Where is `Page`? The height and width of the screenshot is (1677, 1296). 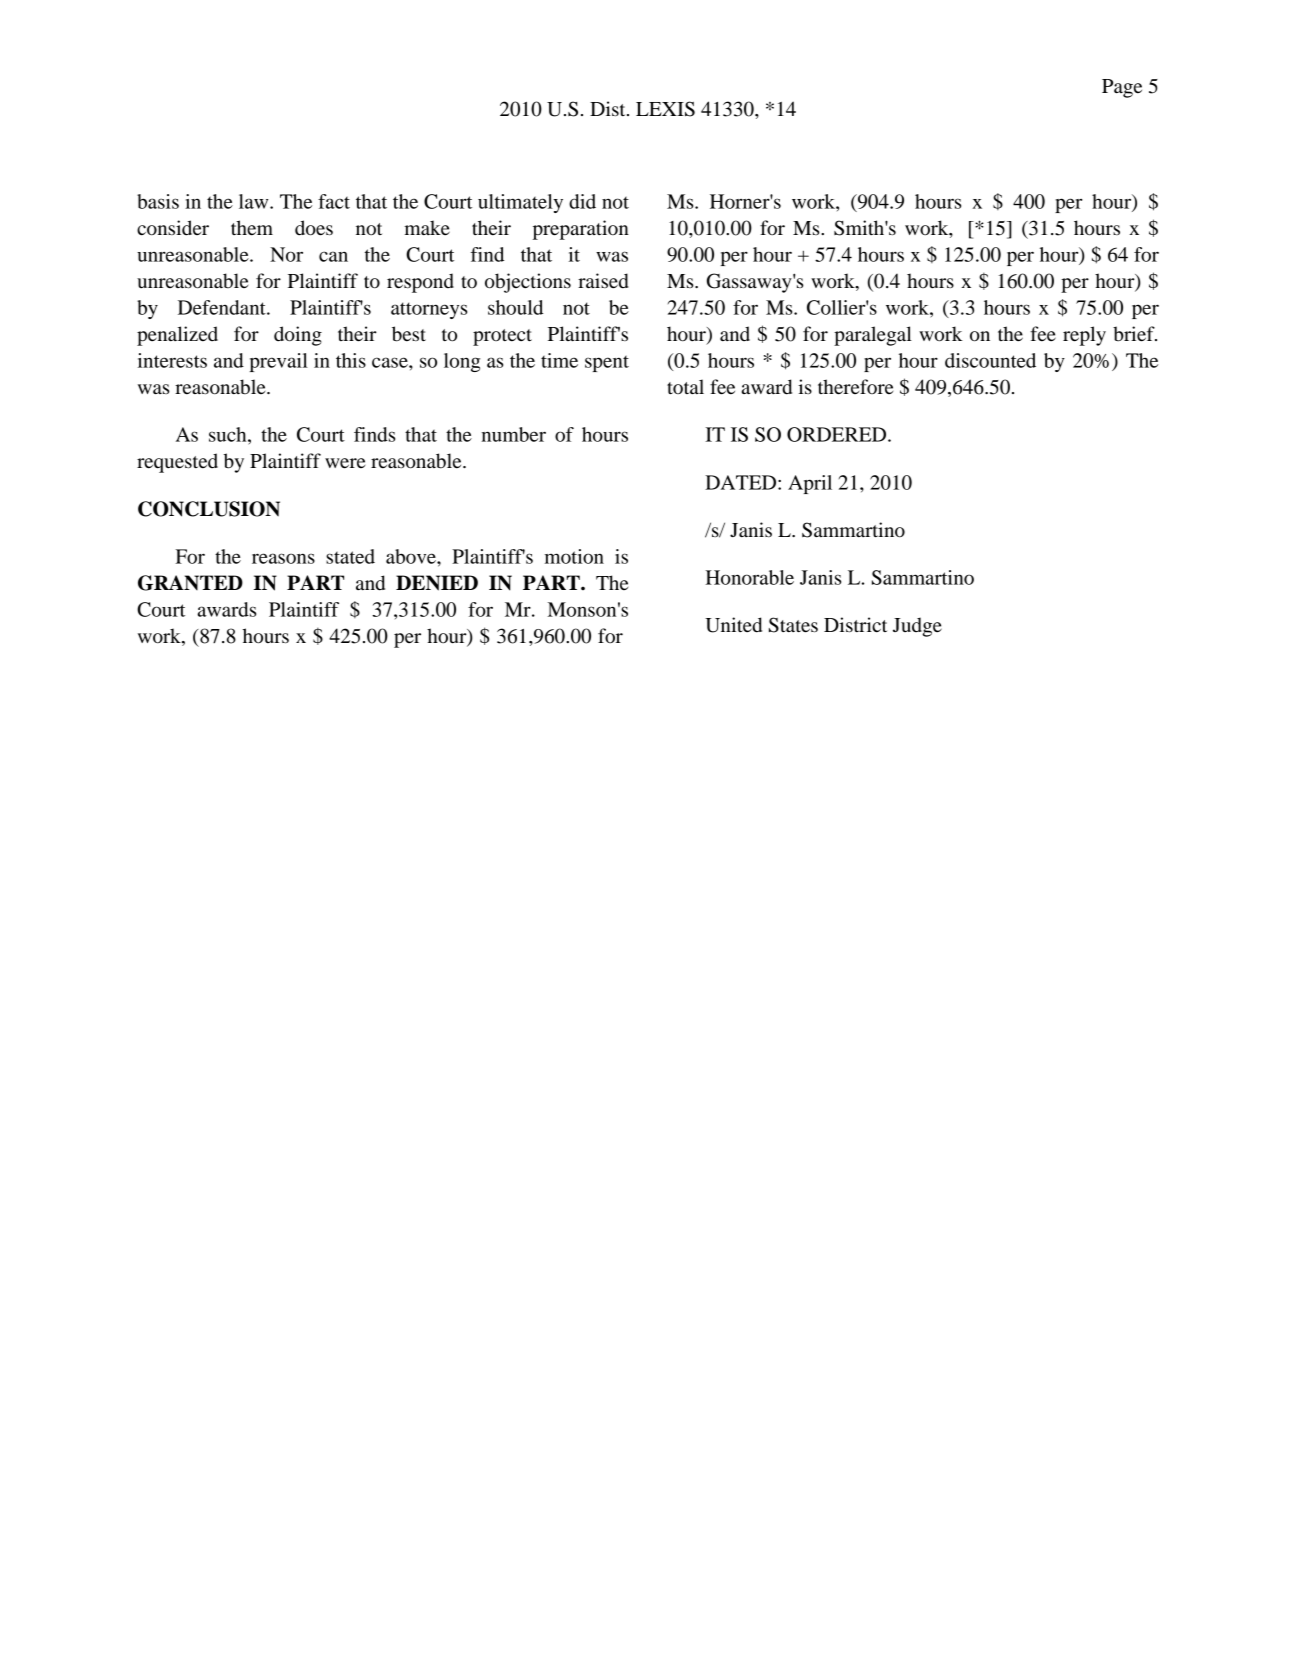
Page is located at coordinates (1122, 88).
